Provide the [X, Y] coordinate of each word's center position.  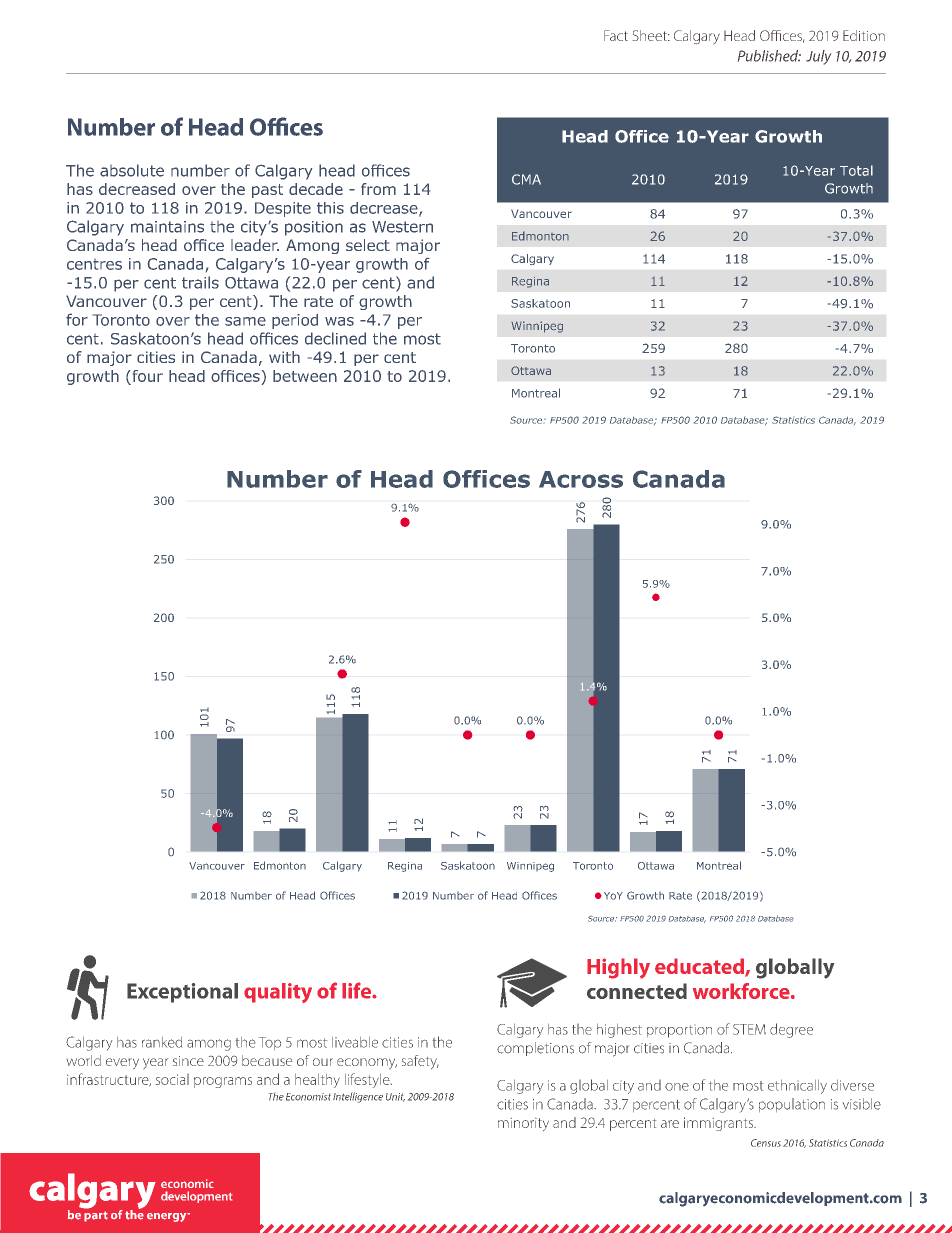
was [339, 321]
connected [637, 991]
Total [856, 170]
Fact [616, 35]
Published [769, 56]
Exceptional [182, 993]
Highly [618, 968]
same [245, 321]
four [148, 376]
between [305, 376]
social [172, 1079]
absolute [132, 170]
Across [581, 479]
